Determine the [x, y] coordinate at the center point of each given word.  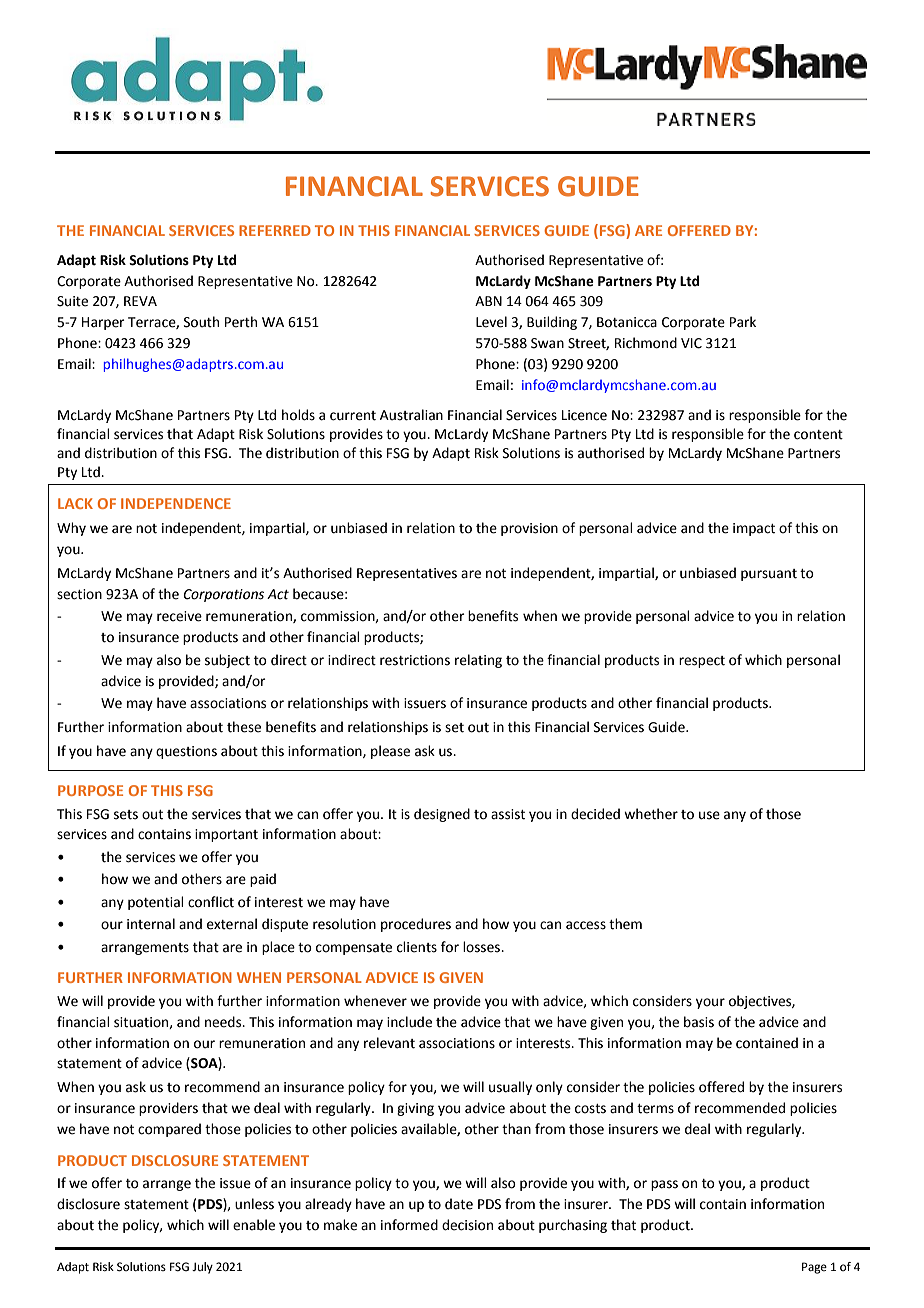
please [390, 752]
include [409, 1022]
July [202, 1268]
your [710, 1003]
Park [743, 322]
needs [224, 1022]
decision [467, 1225]
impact [754, 529]
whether [651, 814]
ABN [488, 301]
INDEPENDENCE [176, 503]
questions [186, 752]
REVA [140, 301]
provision [529, 529]
